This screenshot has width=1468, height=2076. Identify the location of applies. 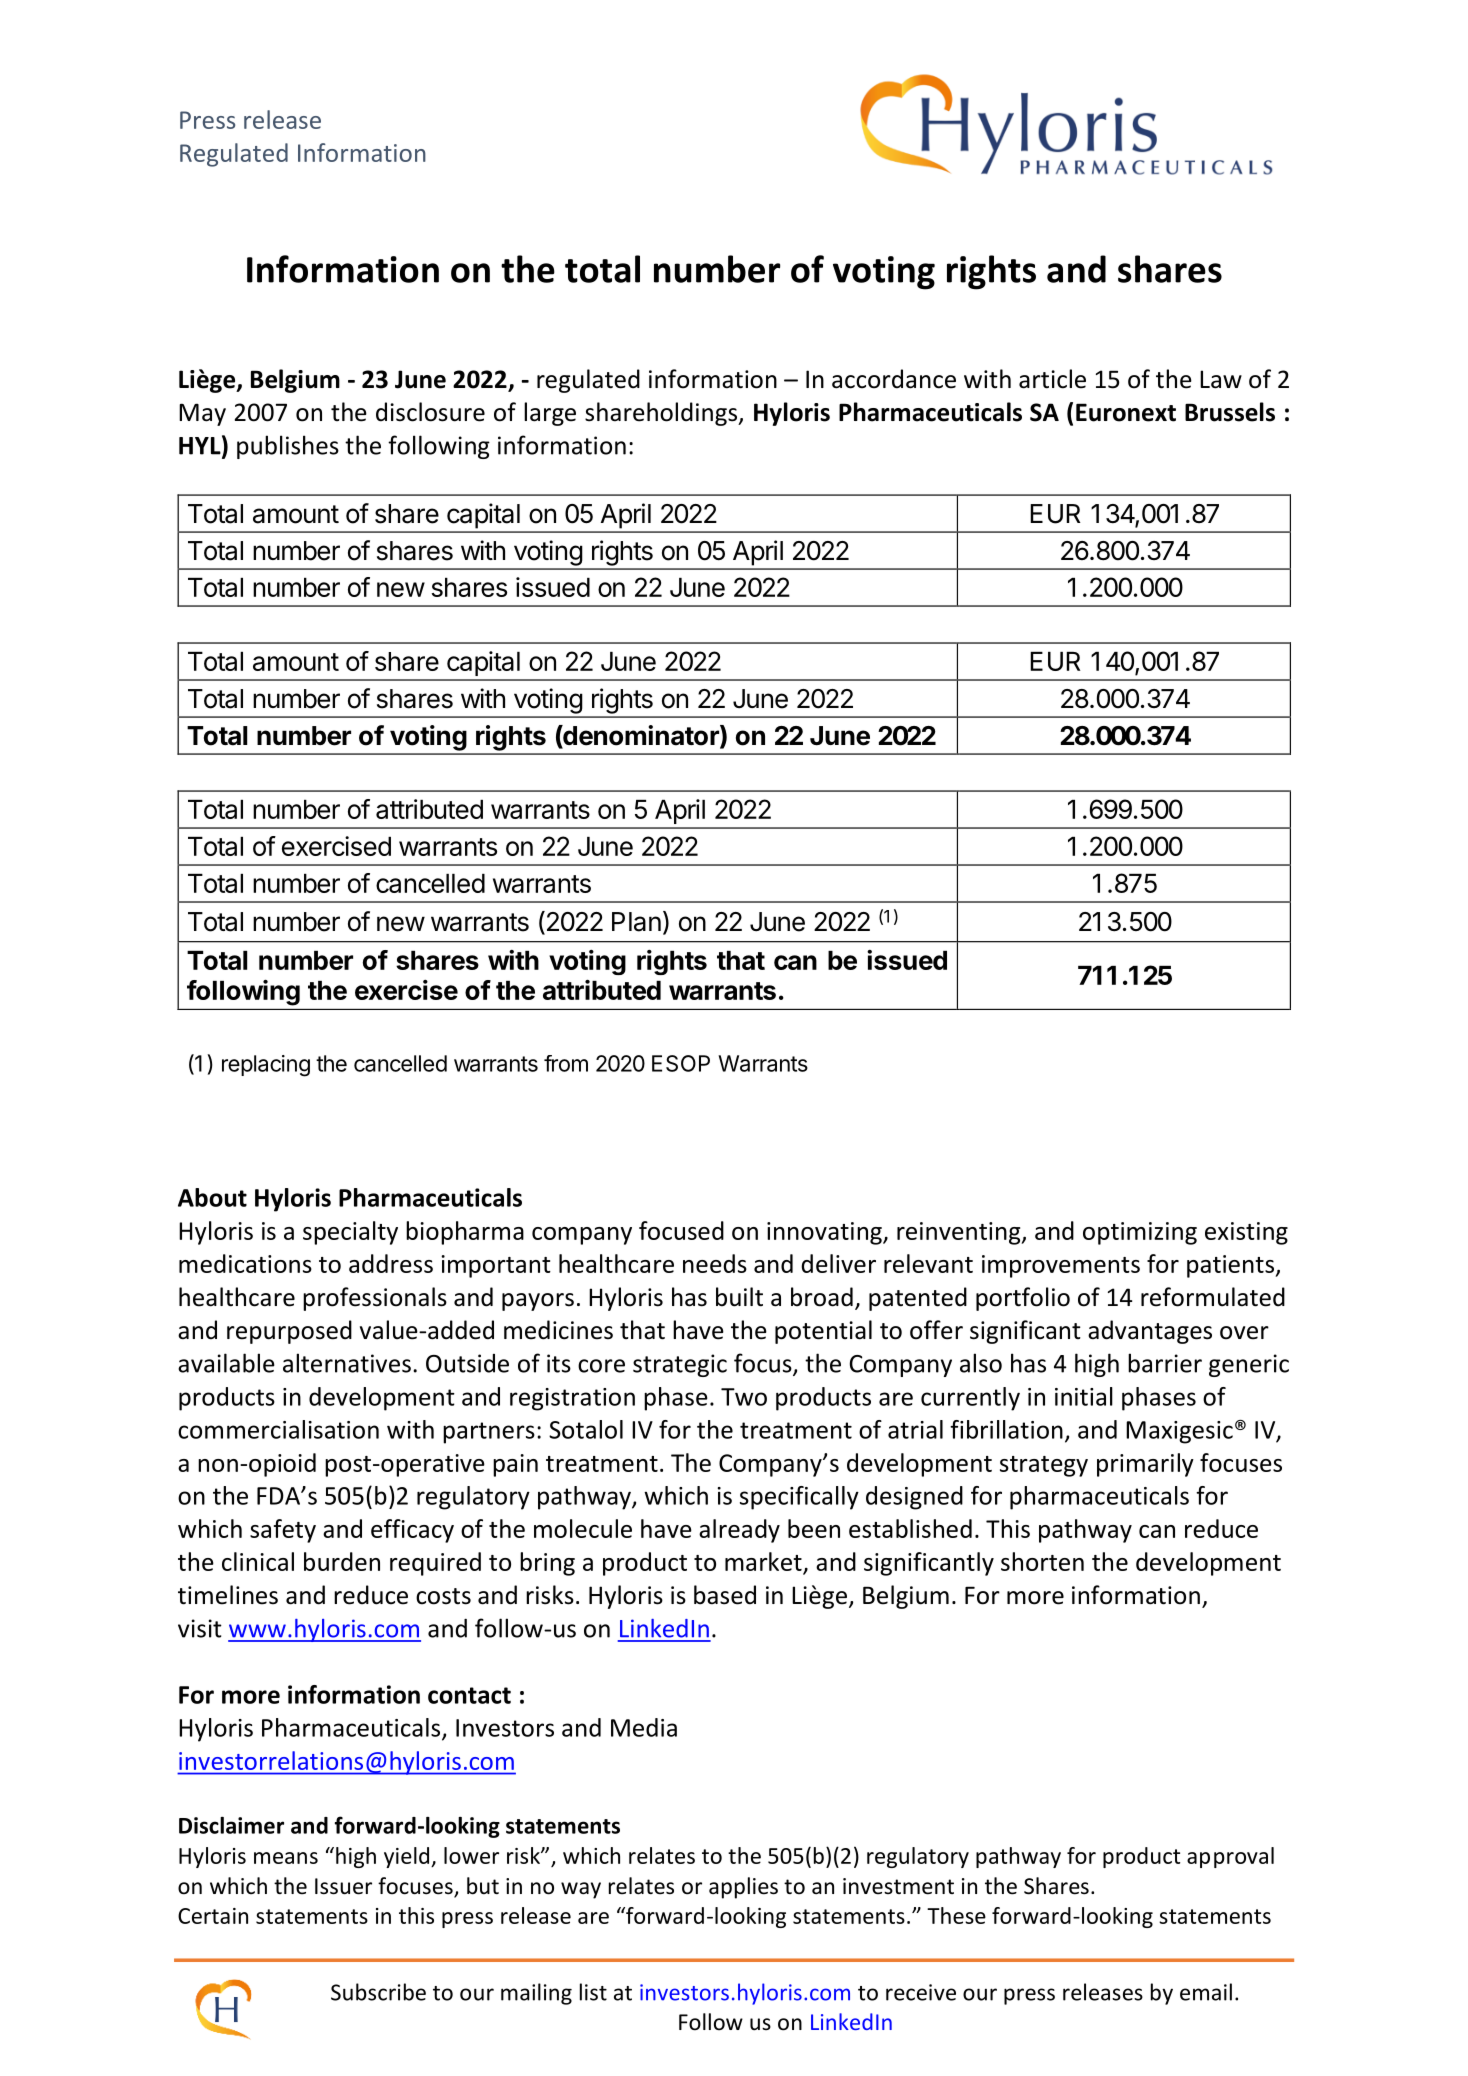
(743, 1888).
